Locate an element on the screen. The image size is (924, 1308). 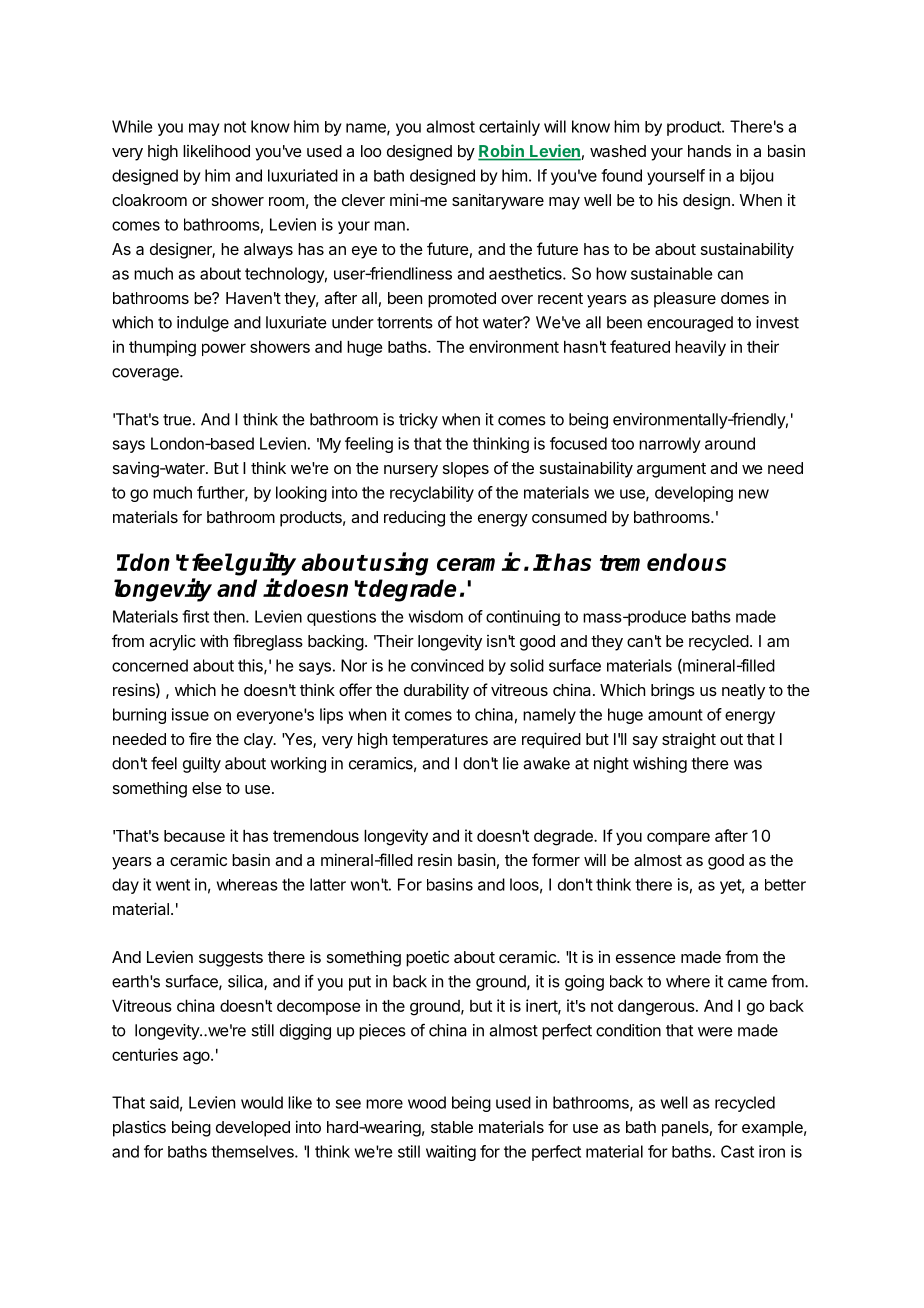
hands is located at coordinates (709, 151).
